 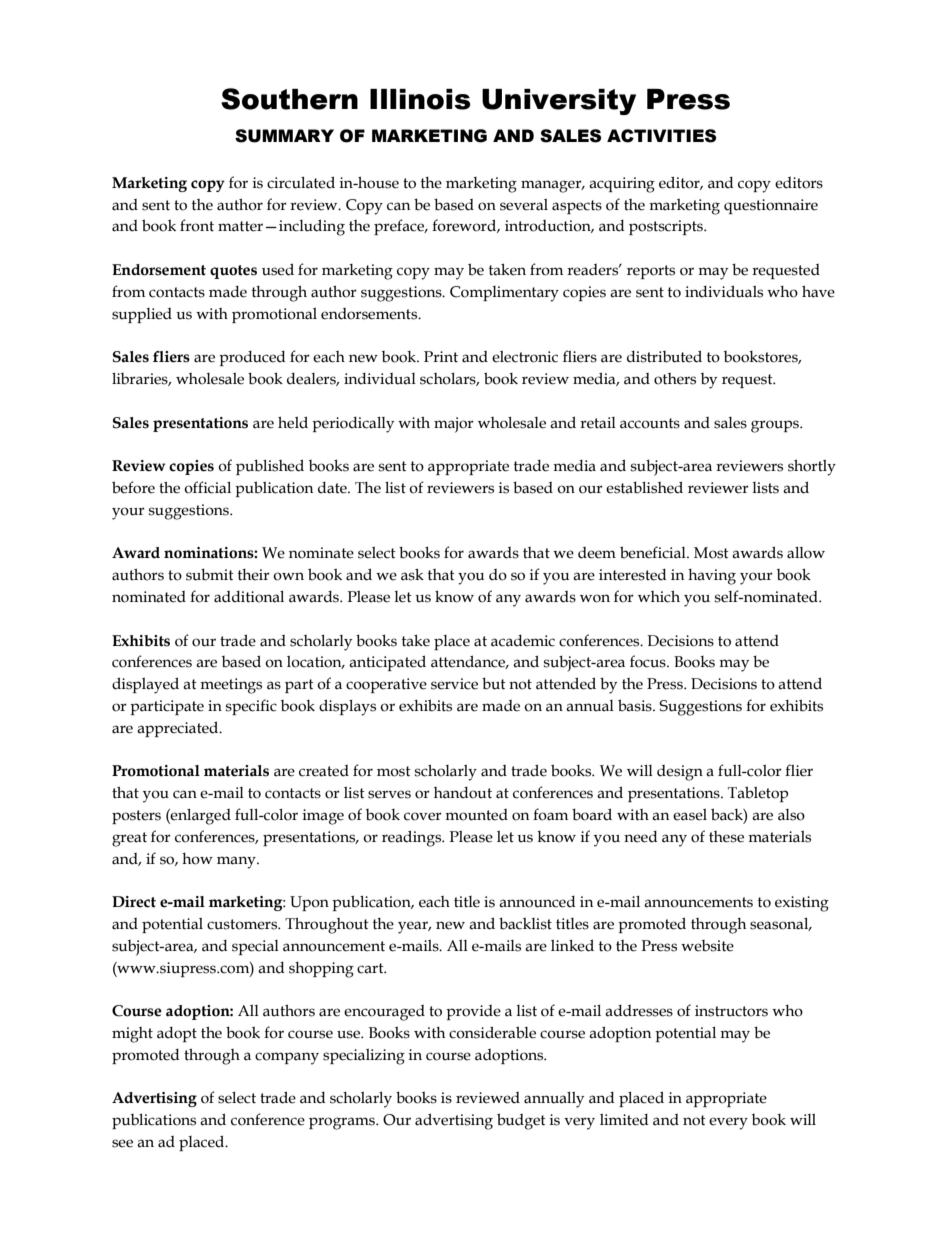 What do you see at coordinates (712, 577) in the document?
I see `having` at bounding box center [712, 577].
